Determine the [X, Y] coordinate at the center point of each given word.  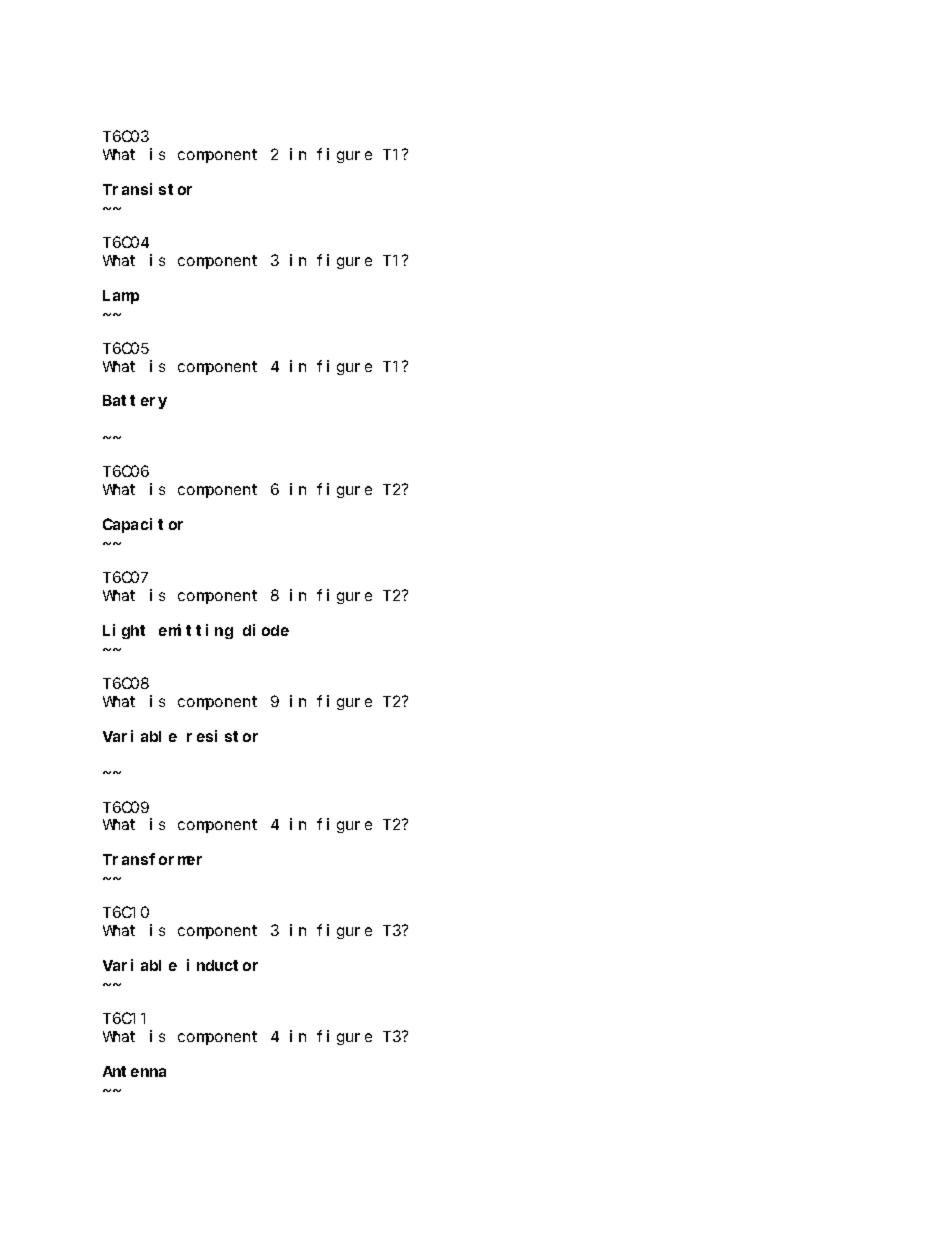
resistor [222, 736]
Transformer [152, 859]
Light [124, 631]
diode [266, 630]
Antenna [134, 1071]
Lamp [121, 297]
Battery [135, 402]
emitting [196, 631]
